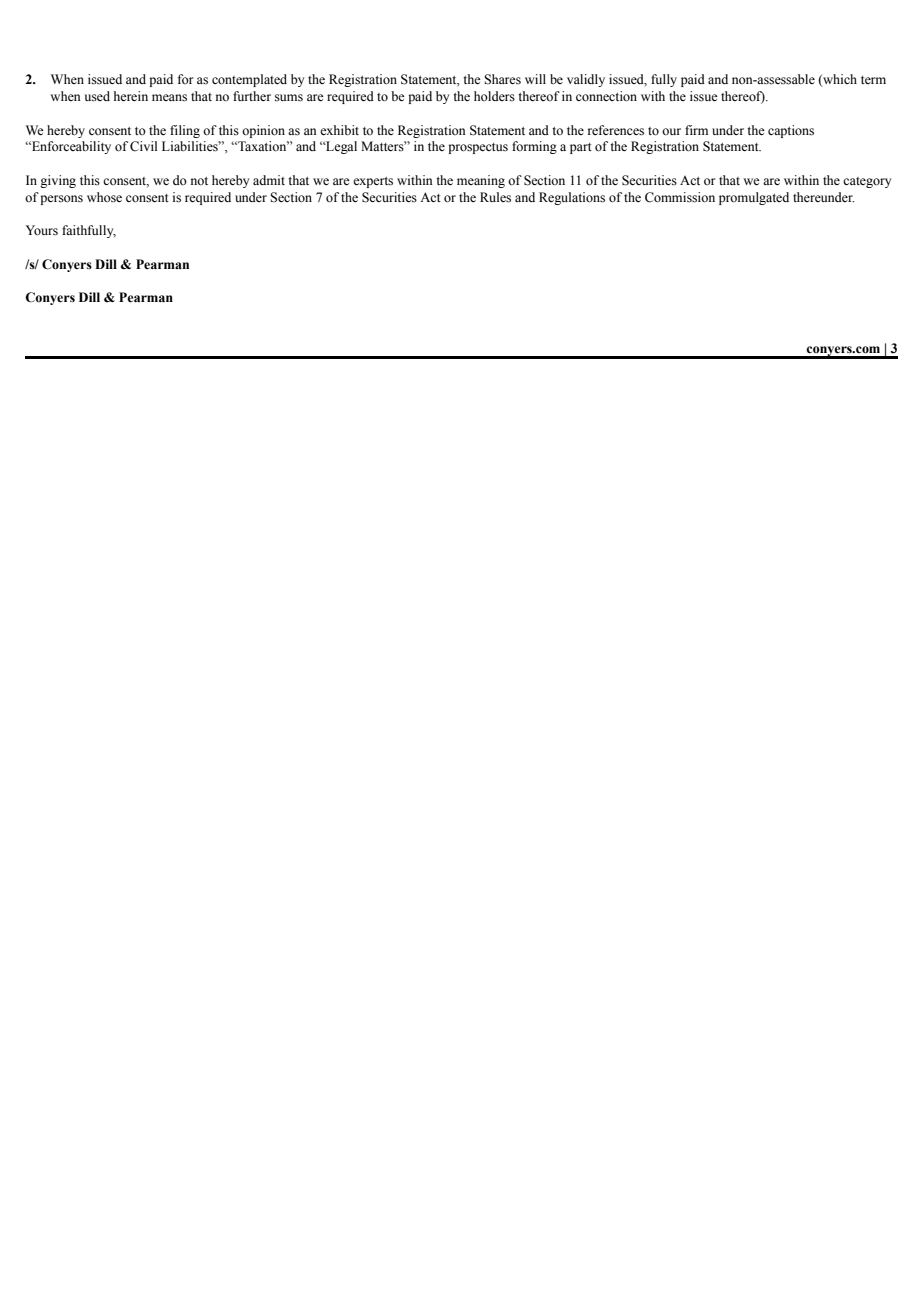  I want to click on Yours, so click(42, 230).
